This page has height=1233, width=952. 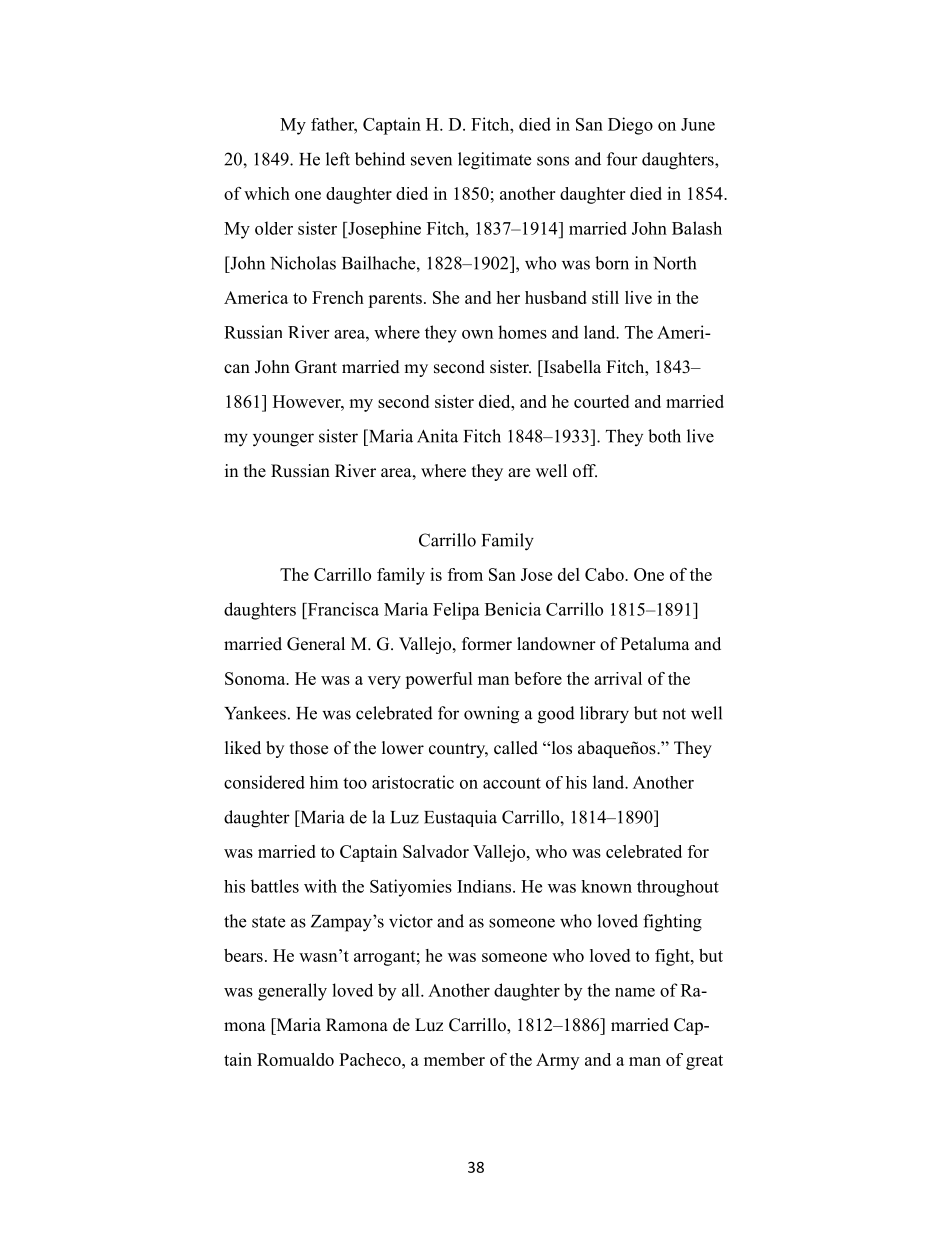 What do you see at coordinates (371, 1059) in the page?
I see `Pacheco` at bounding box center [371, 1059].
